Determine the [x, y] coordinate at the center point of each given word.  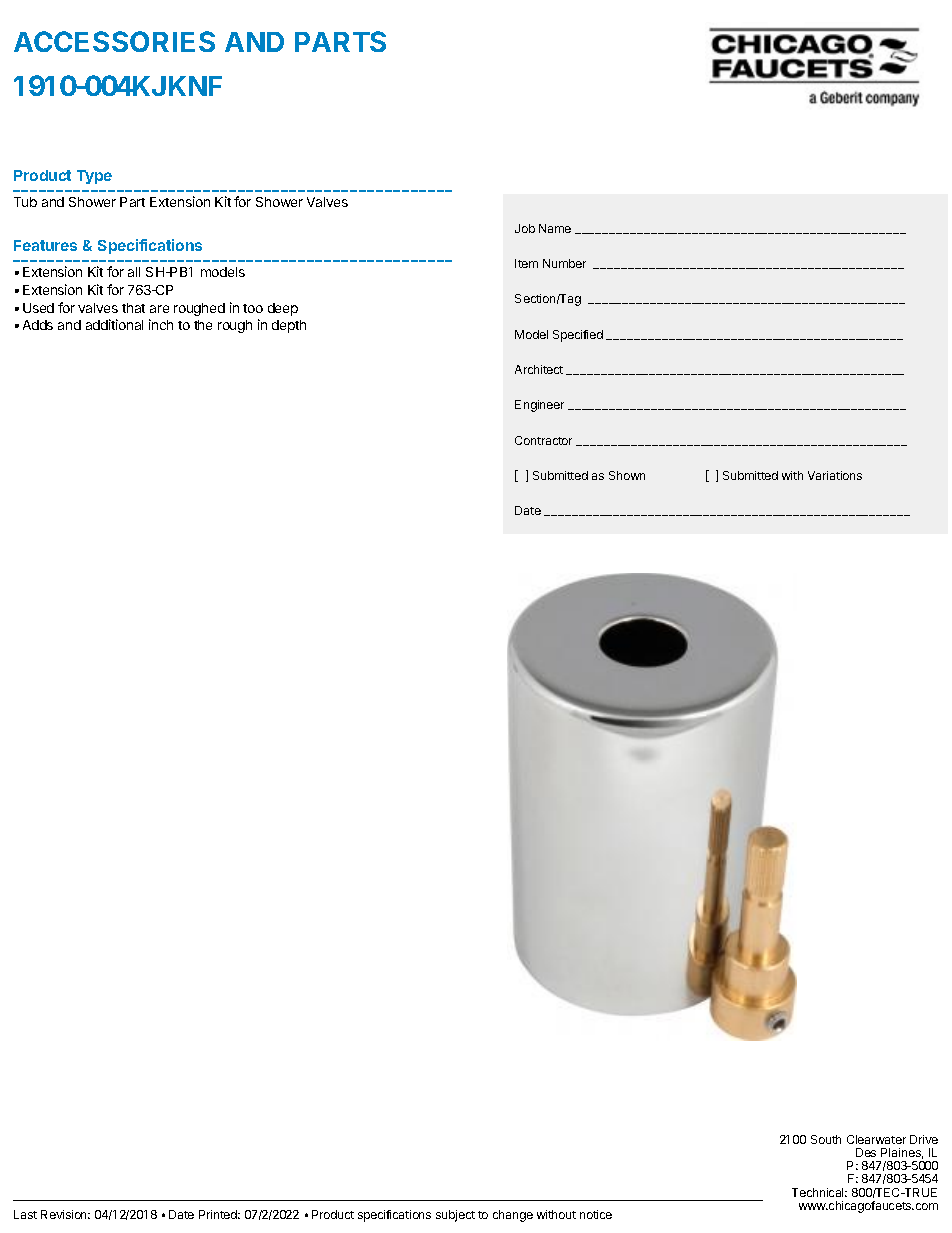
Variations [835, 475]
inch [161, 324]
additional [114, 324]
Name [555, 228]
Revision [65, 1214]
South [826, 1139]
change [513, 1216]
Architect [539, 369]
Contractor [543, 440]
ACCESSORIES [114, 41]
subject [455, 1216]
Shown [627, 475]
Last [25, 1214]
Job [525, 228]
